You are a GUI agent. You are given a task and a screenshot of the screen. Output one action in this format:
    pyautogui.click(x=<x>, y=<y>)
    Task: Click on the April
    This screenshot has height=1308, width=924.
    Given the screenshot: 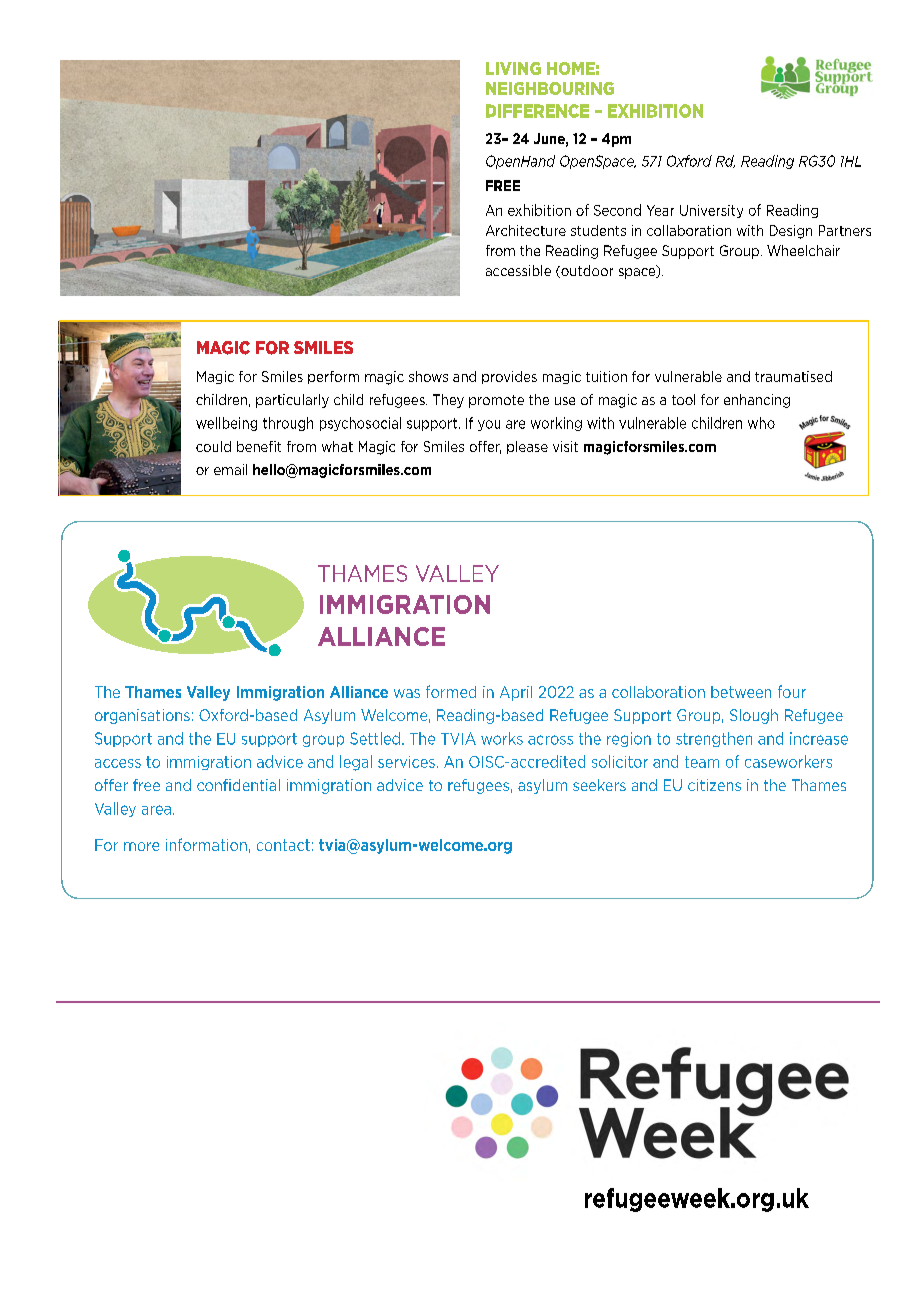 What is the action you would take?
    pyautogui.click(x=516, y=693)
